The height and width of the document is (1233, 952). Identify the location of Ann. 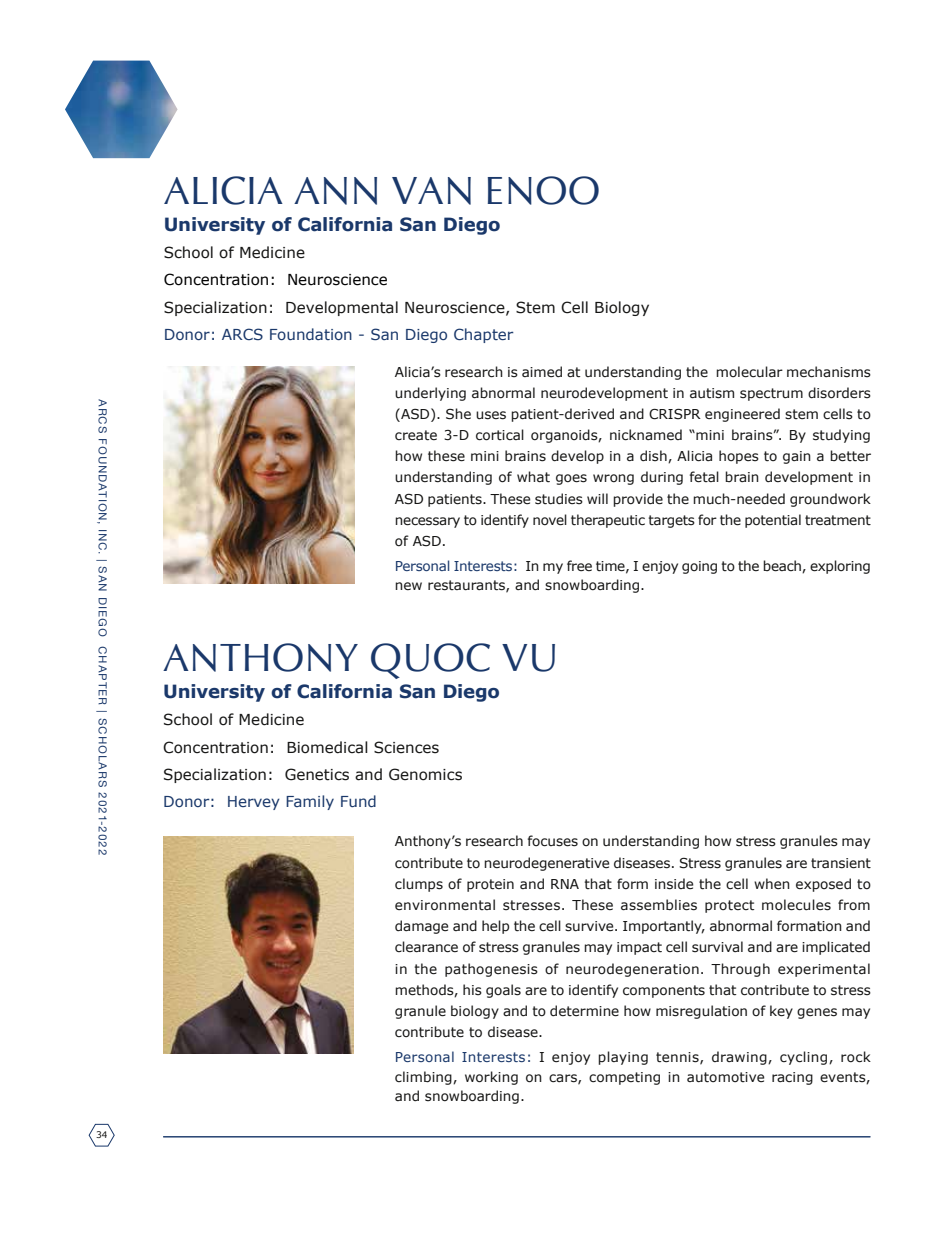
(335, 191).
